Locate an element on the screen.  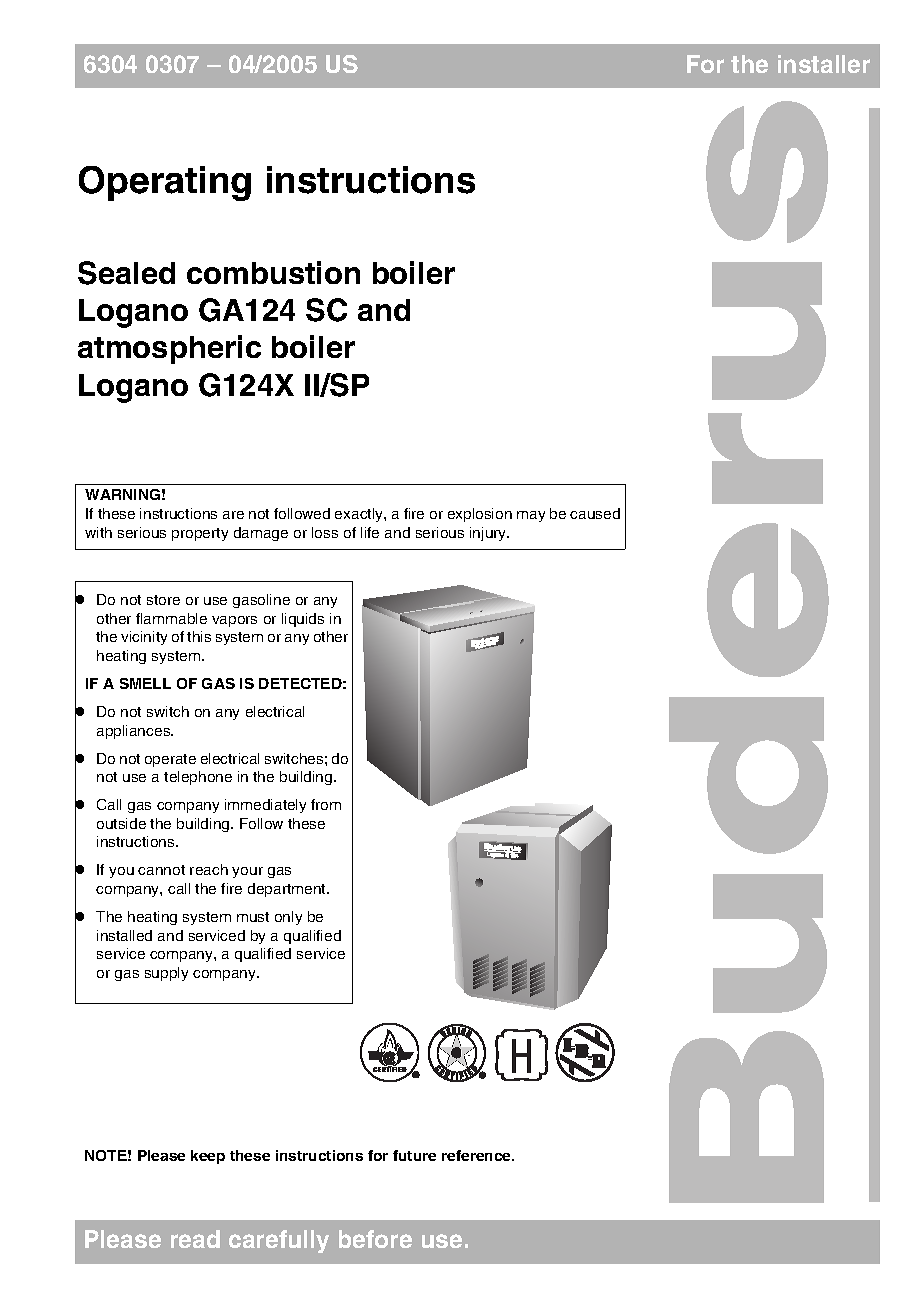
Operating is located at coordinates (165, 183).
